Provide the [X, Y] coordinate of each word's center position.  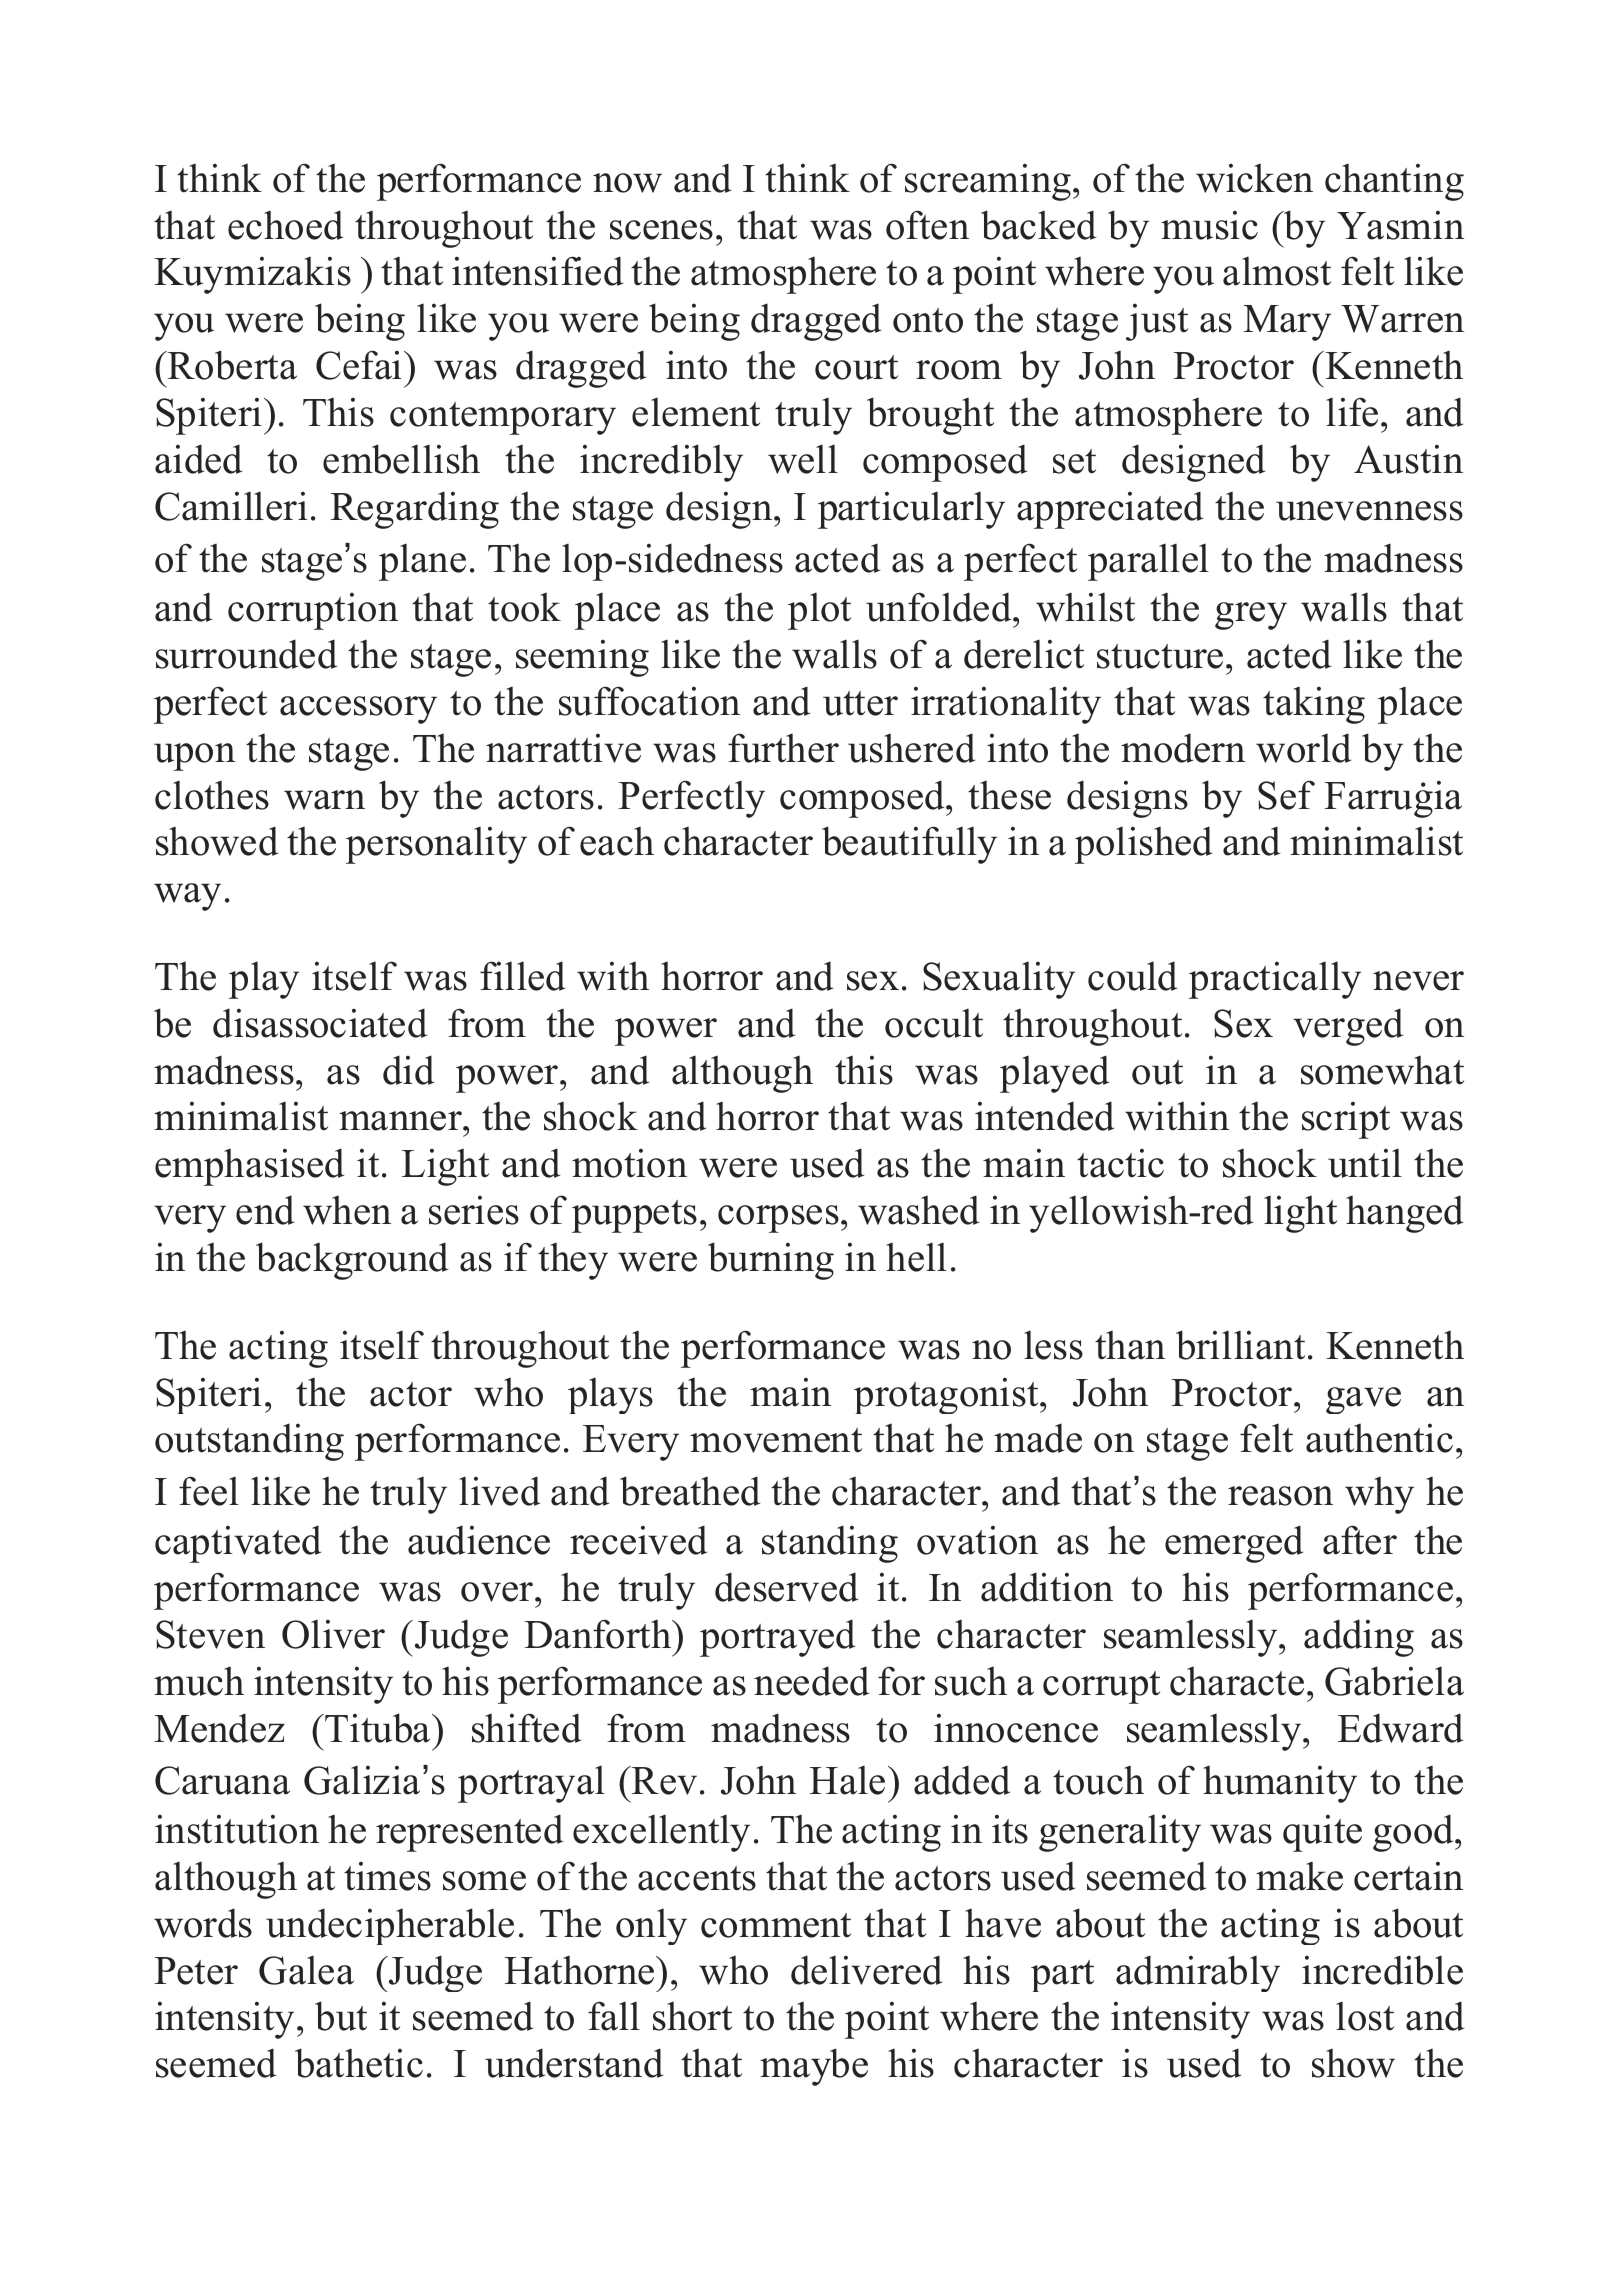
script [1346, 1120]
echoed [285, 225]
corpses [778, 1219]
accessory [358, 710]
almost [1277, 271]
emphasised [249, 1167]
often [927, 225]
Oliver [333, 1634]
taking [1314, 705]
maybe [814, 2067]
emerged [1234, 1544]
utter [860, 703]
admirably [1198, 1973]
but [341, 2016]
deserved [786, 1587]
